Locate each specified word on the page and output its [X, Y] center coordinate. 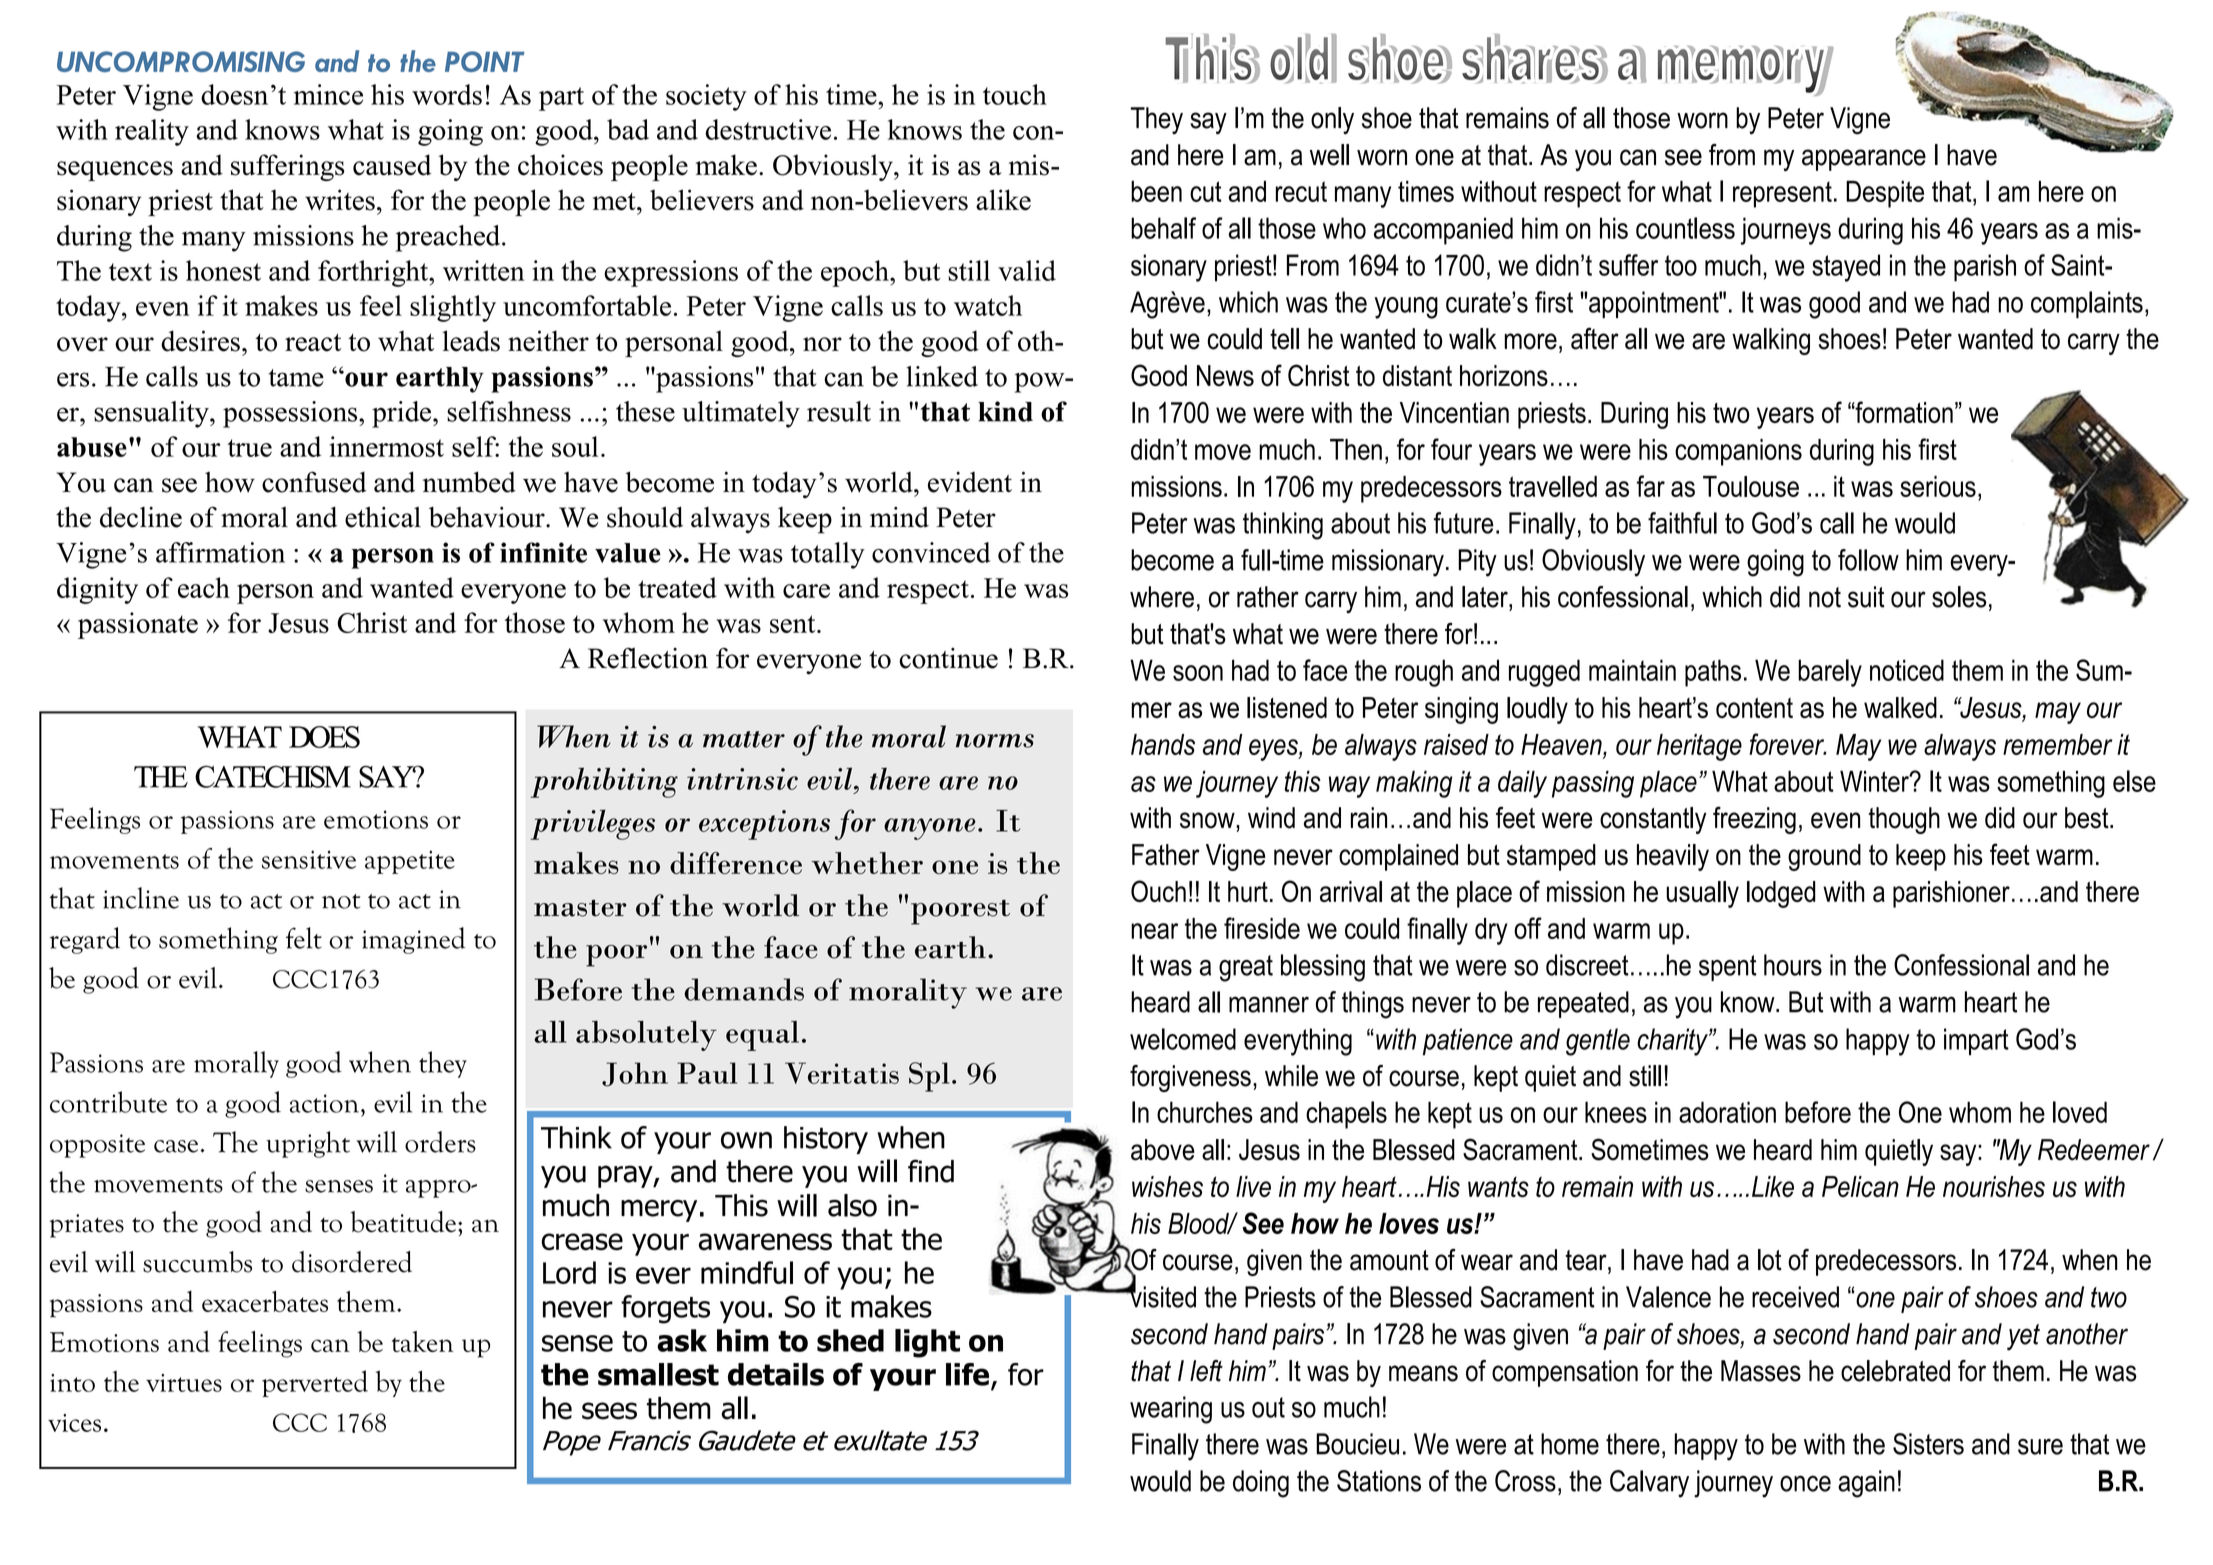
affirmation [220, 552]
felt [304, 938]
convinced [931, 552]
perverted [315, 1383]
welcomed [1183, 1039]
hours [1793, 965]
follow [1868, 560]
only [1332, 121]
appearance [1864, 160]
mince [328, 94]
